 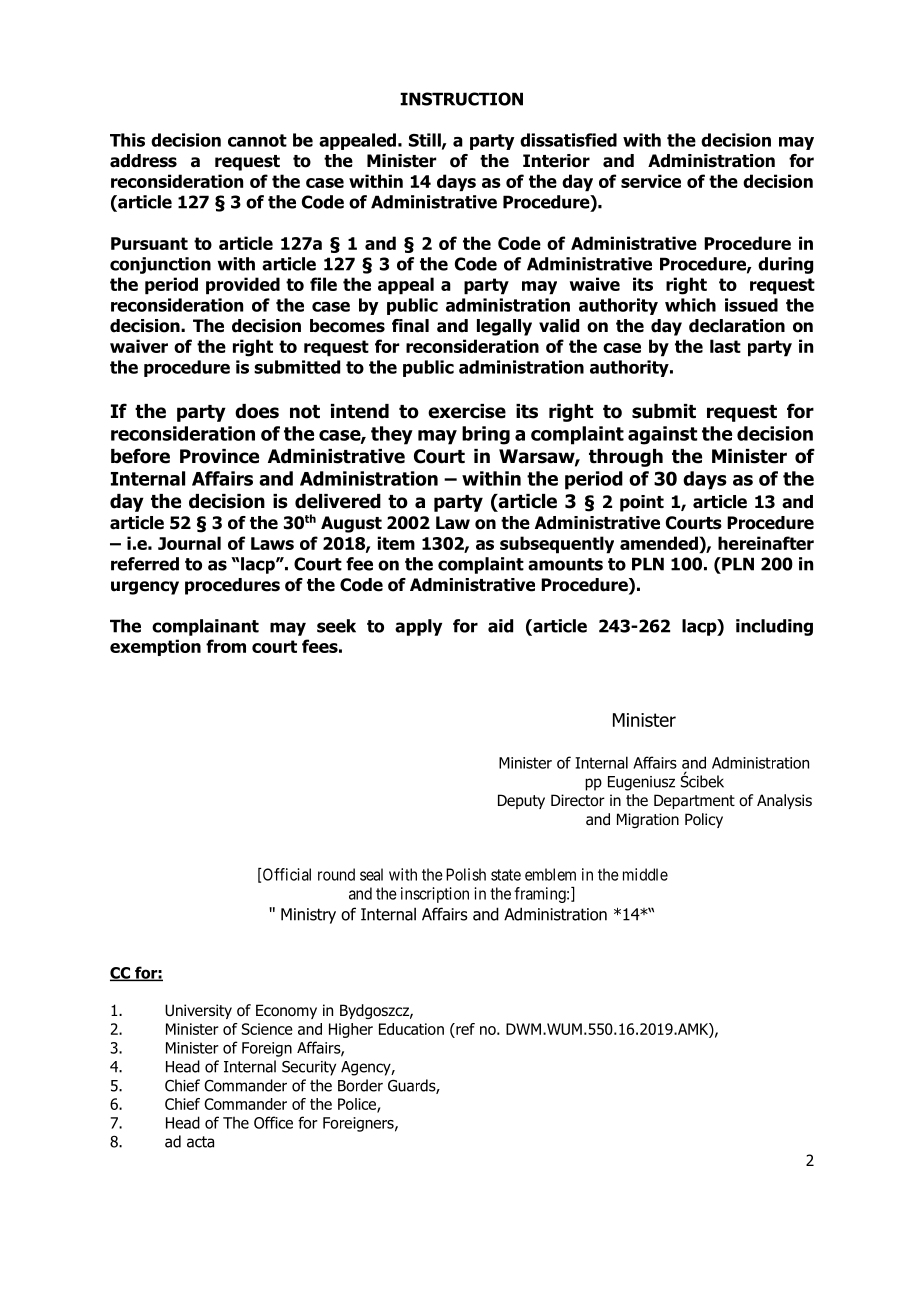 What do you see at coordinates (467, 411) in the image?
I see `exercise` at bounding box center [467, 411].
